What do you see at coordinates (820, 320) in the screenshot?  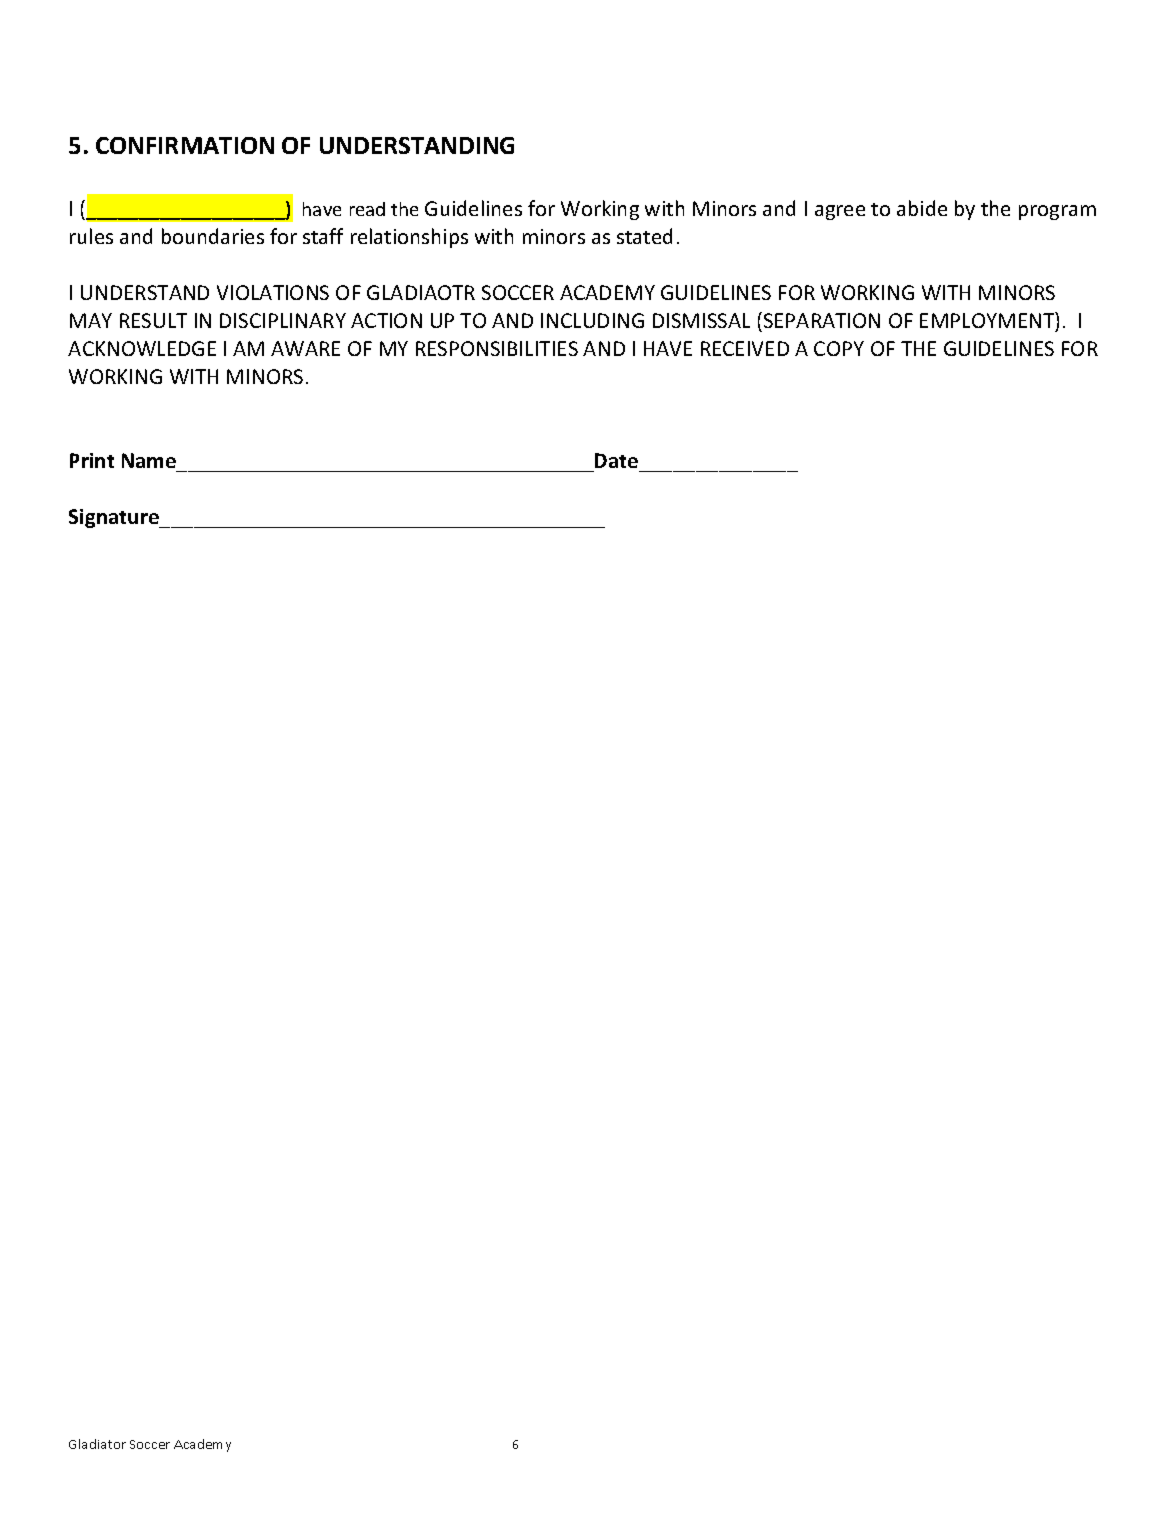 I see `SEPARATION` at bounding box center [820, 320].
